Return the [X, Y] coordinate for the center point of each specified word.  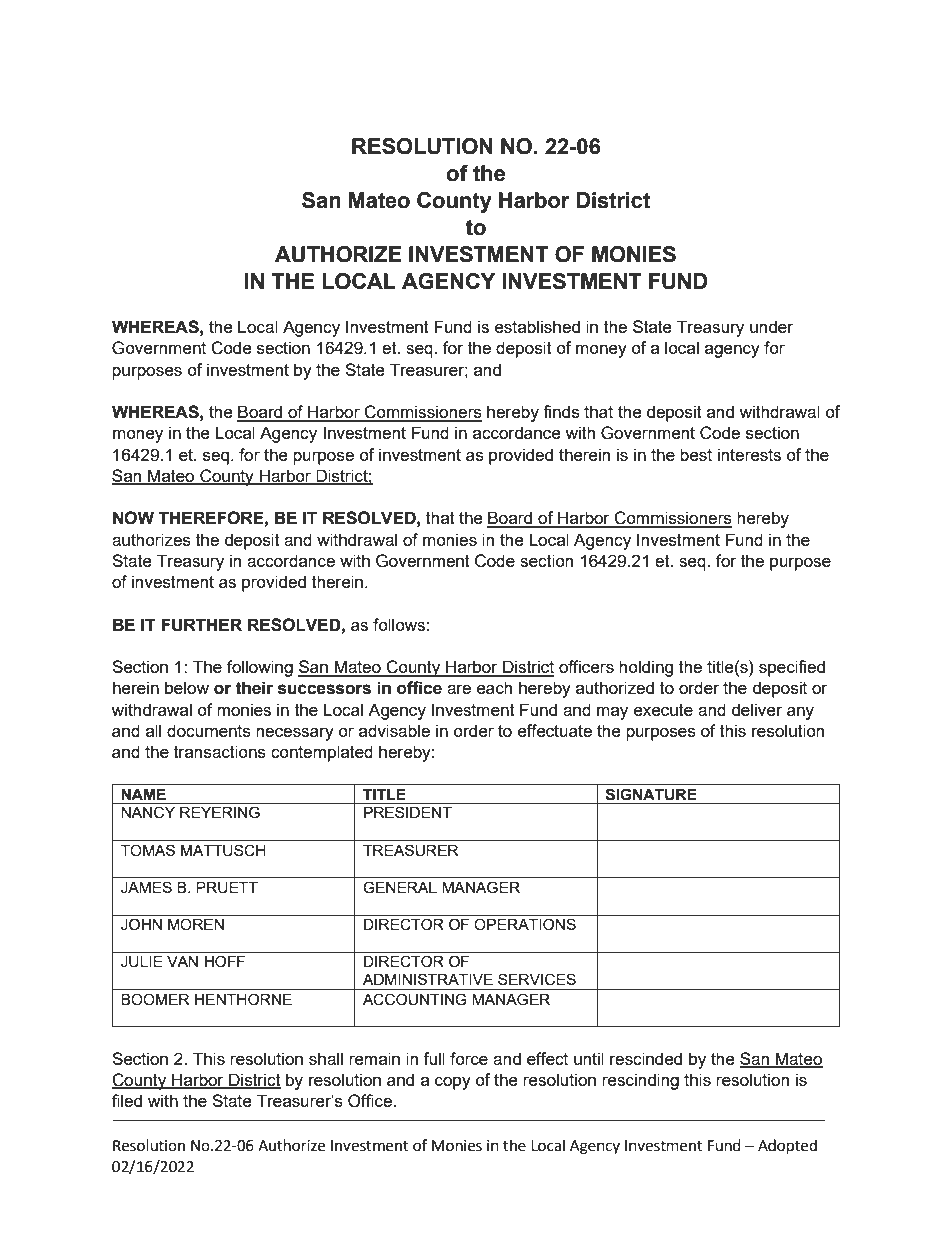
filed [127, 1100]
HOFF [225, 961]
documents [209, 730]
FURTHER [201, 625]
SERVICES [537, 979]
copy [453, 1083]
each [494, 687]
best [696, 454]
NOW [133, 518]
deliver [757, 709]
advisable [394, 730]
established [537, 326]
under [771, 326]
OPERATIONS [525, 924]
